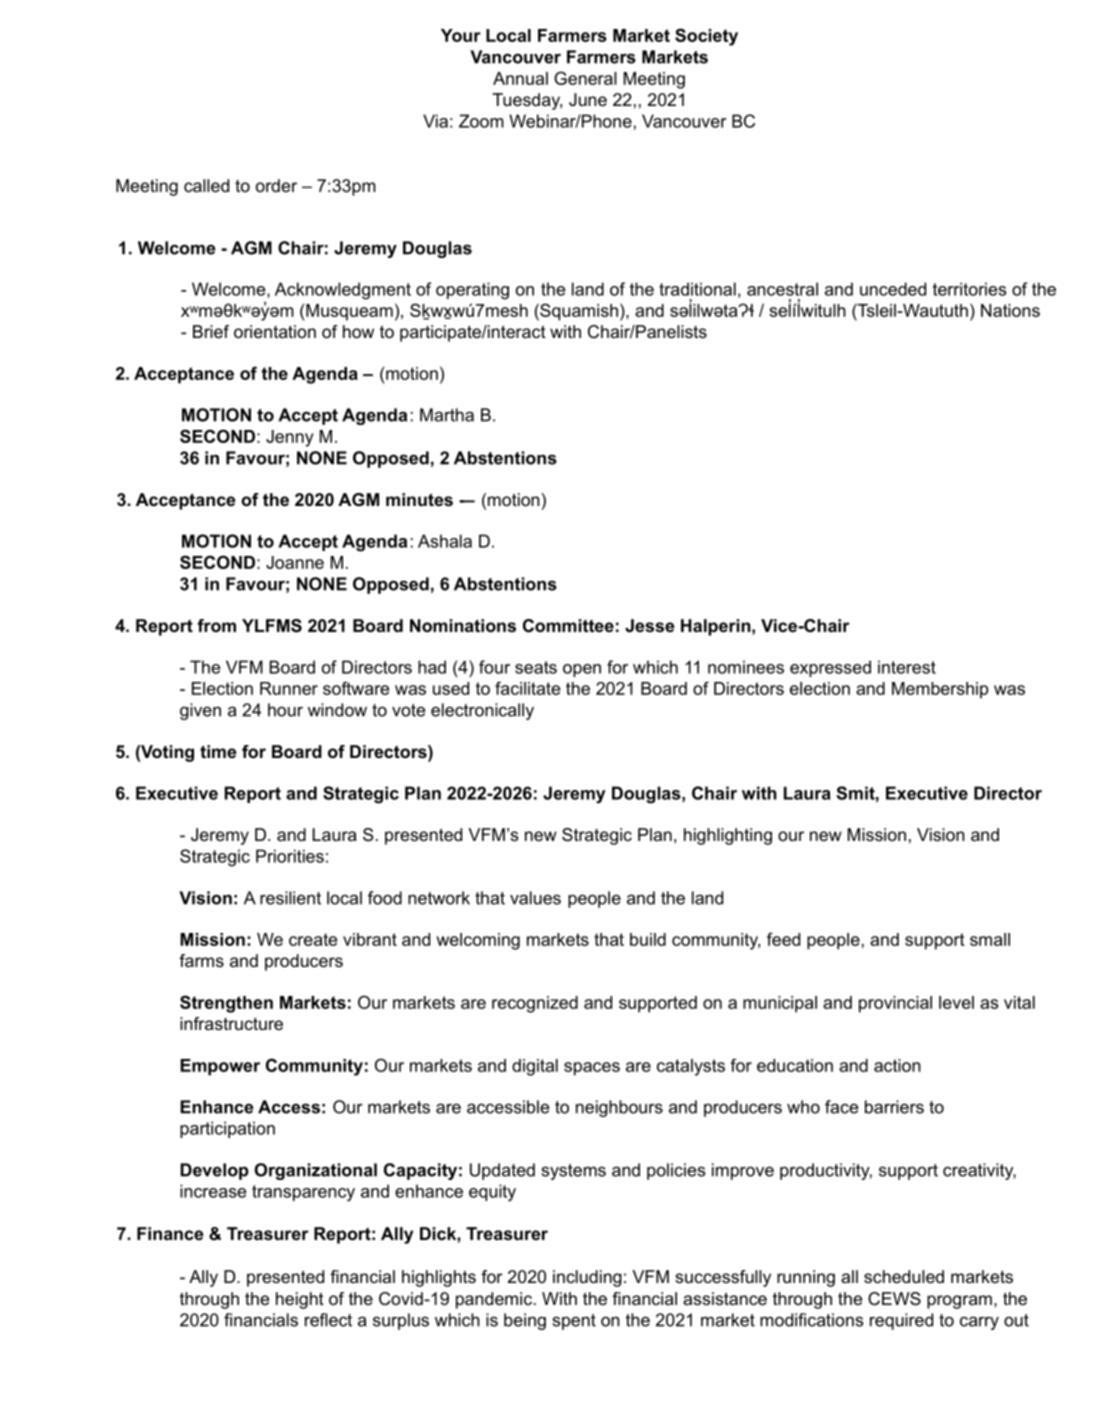 The width and height of the image is (1094, 1416). What do you see at coordinates (276, 185) in the image?
I see `order` at bounding box center [276, 185].
